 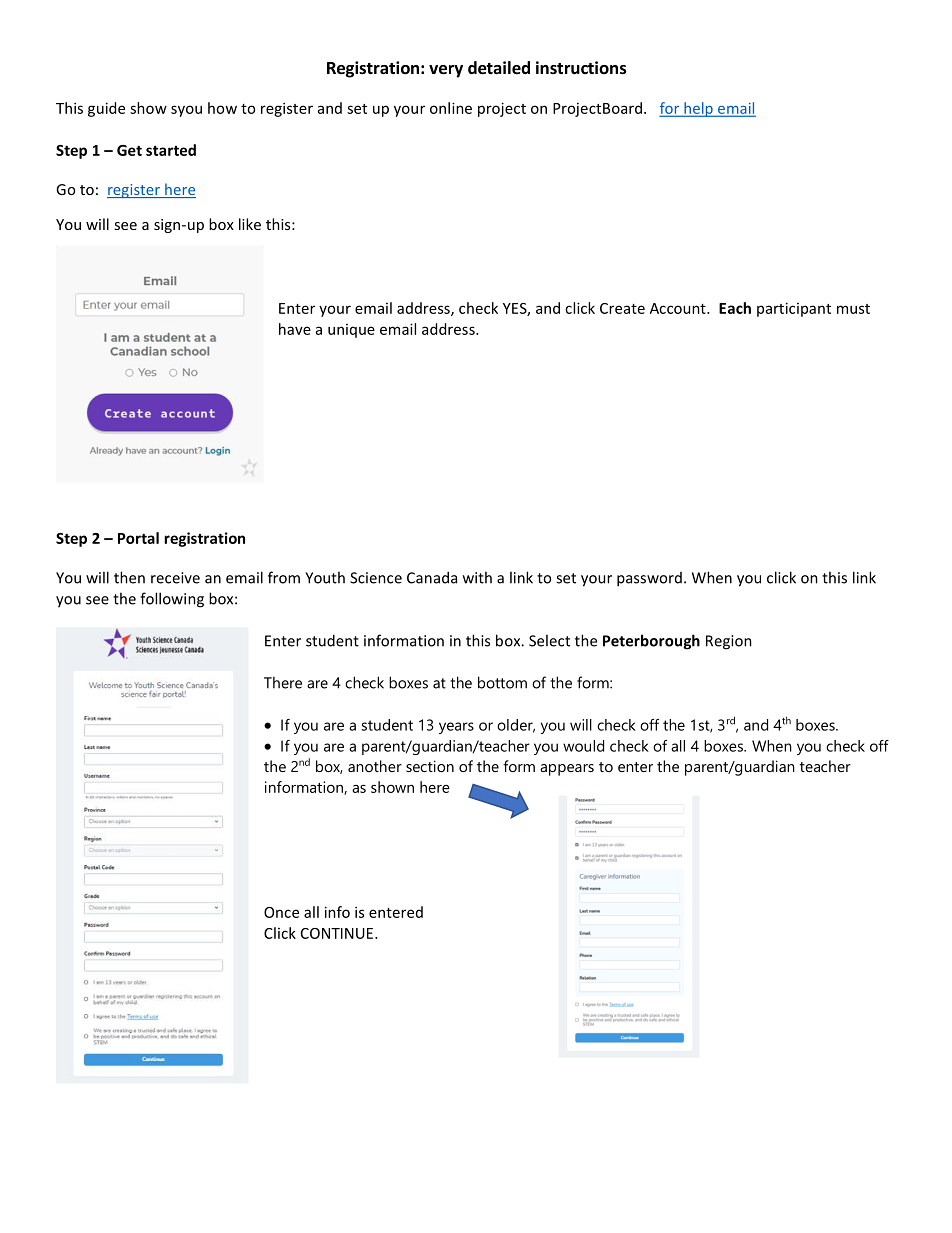 What do you see at coordinates (172, 600) in the screenshot?
I see `following` at bounding box center [172, 600].
